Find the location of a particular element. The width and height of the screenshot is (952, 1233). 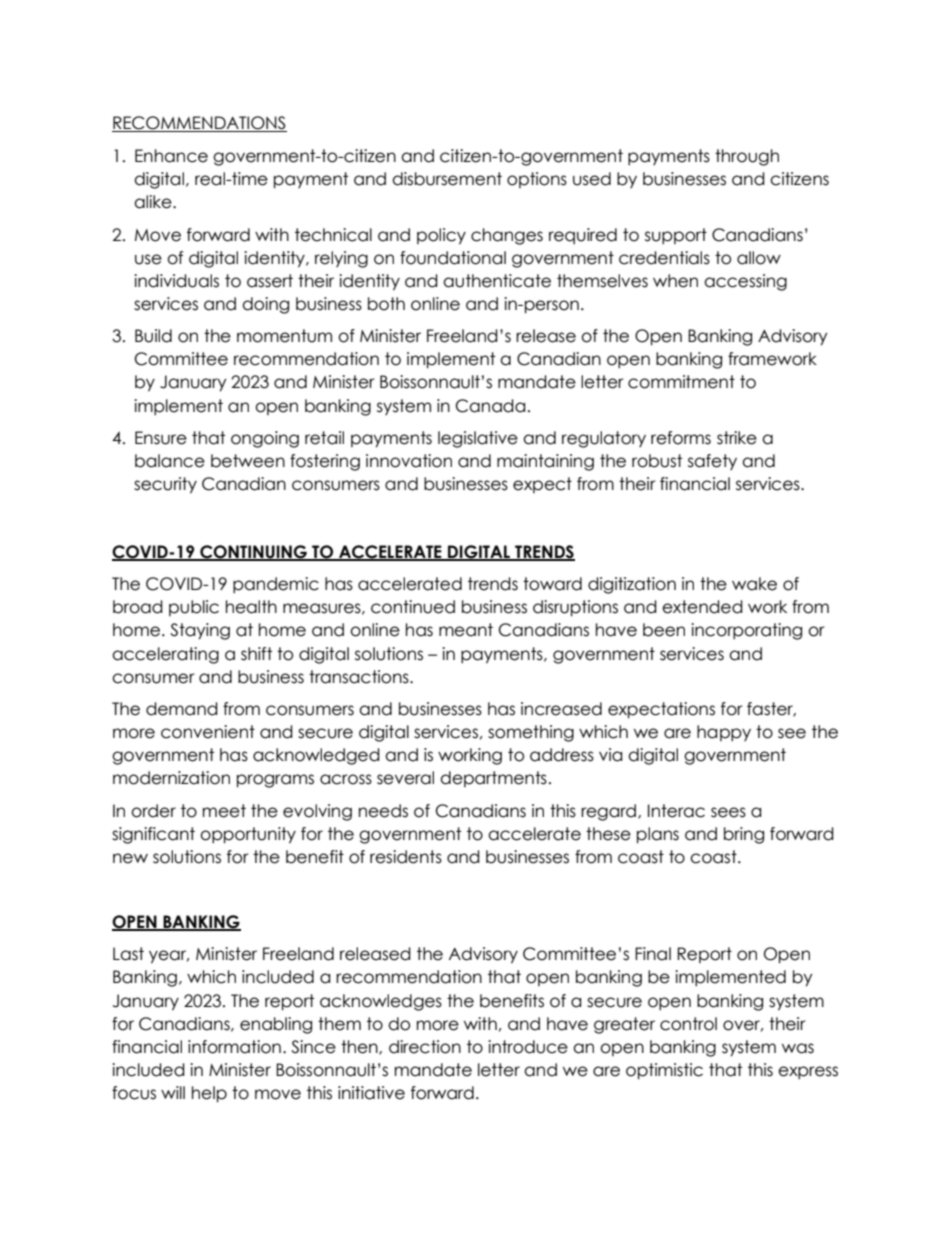

opportunity is located at coordinates (248, 835).
